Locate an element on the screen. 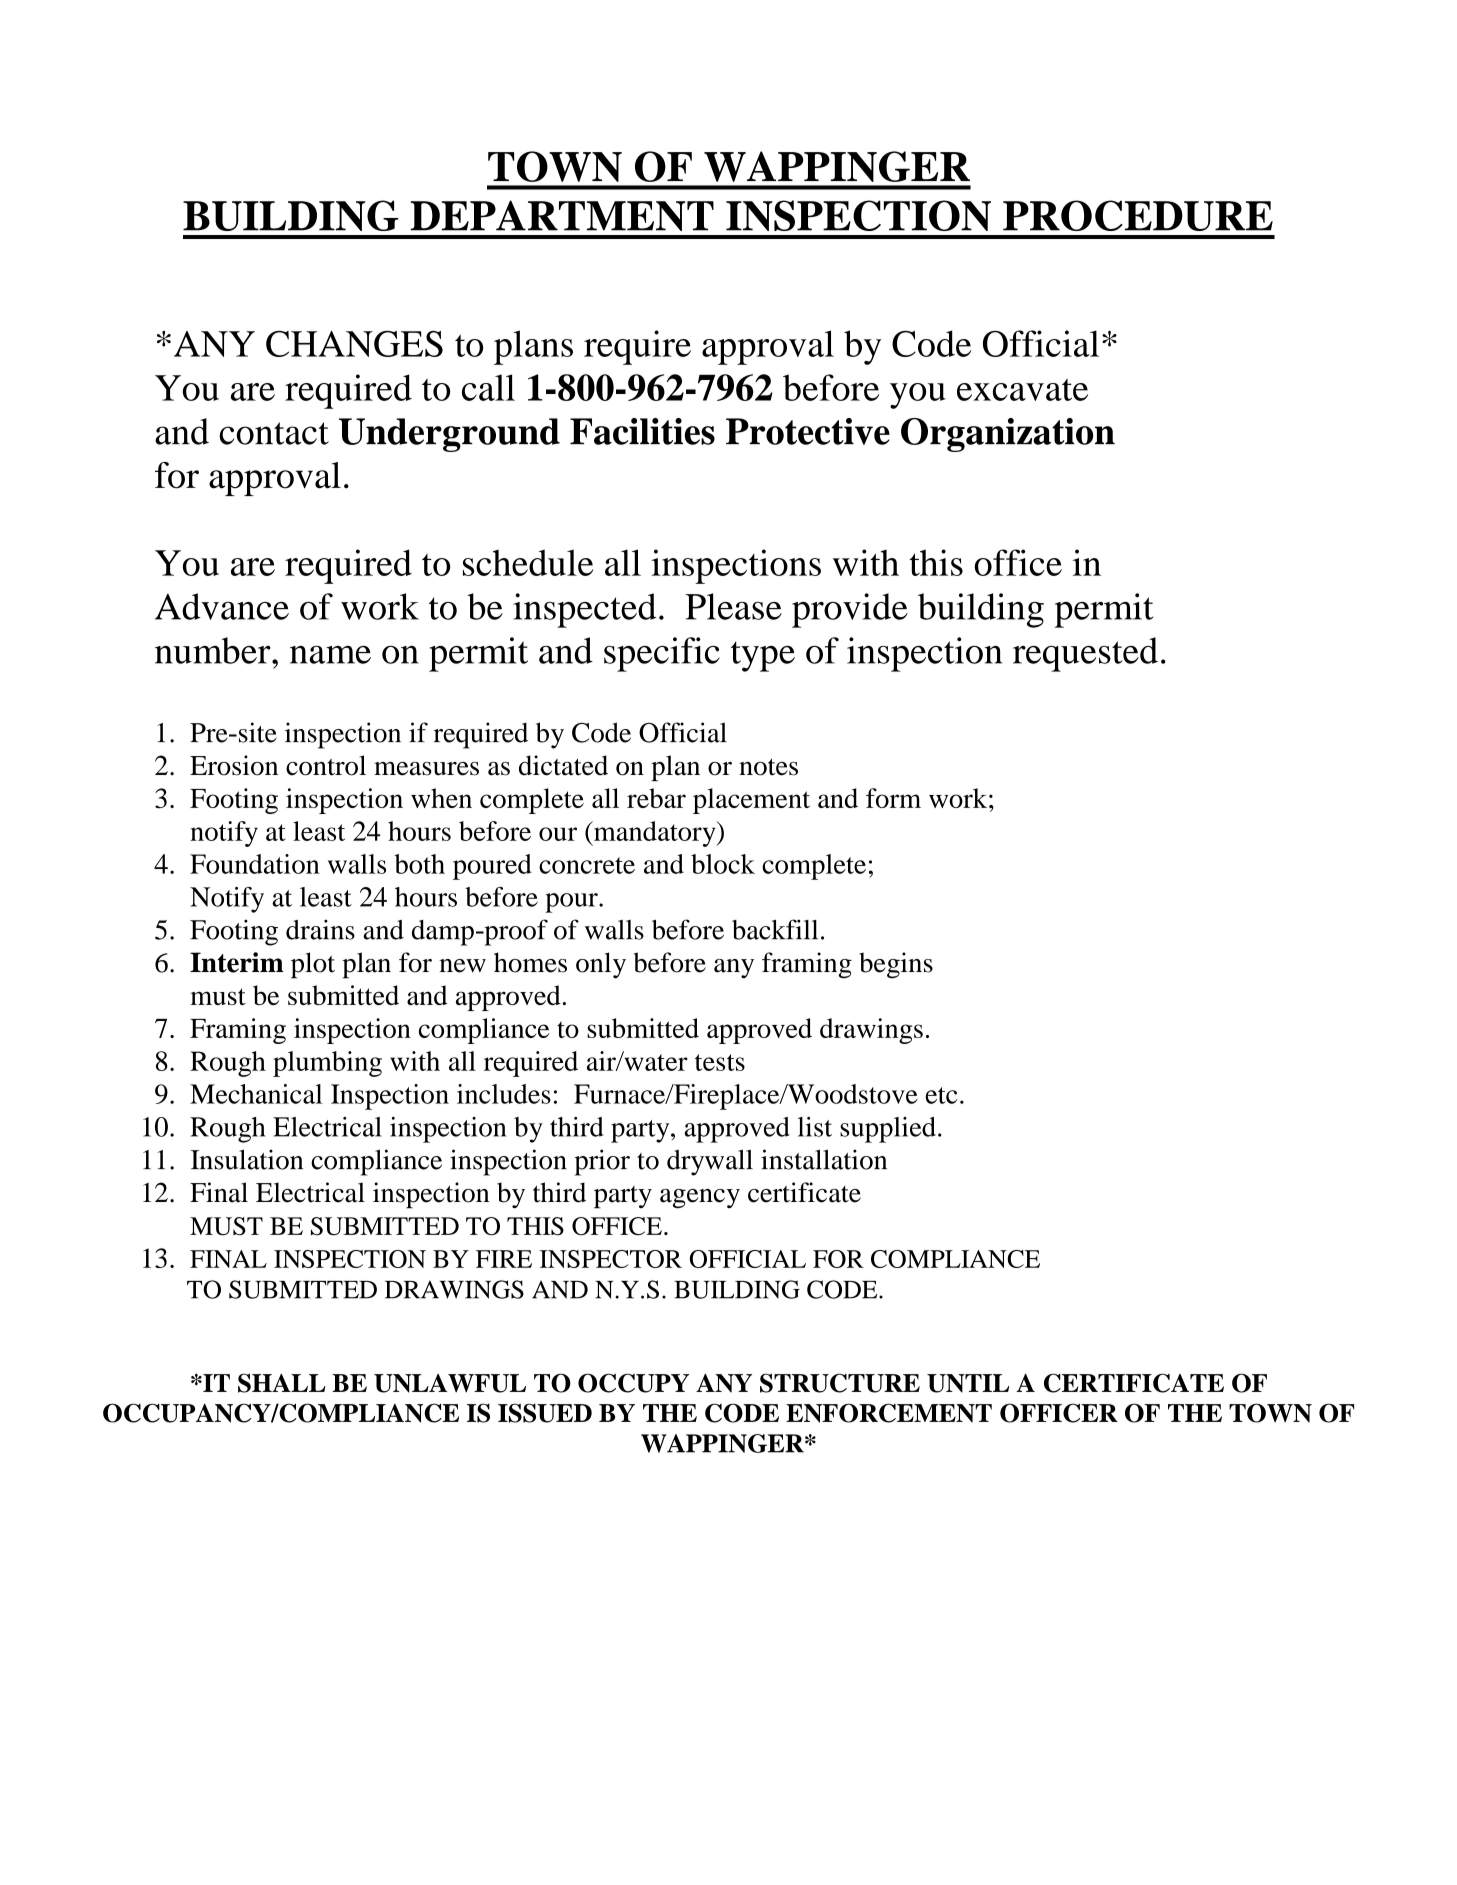  rebar is located at coordinates (656, 798).
